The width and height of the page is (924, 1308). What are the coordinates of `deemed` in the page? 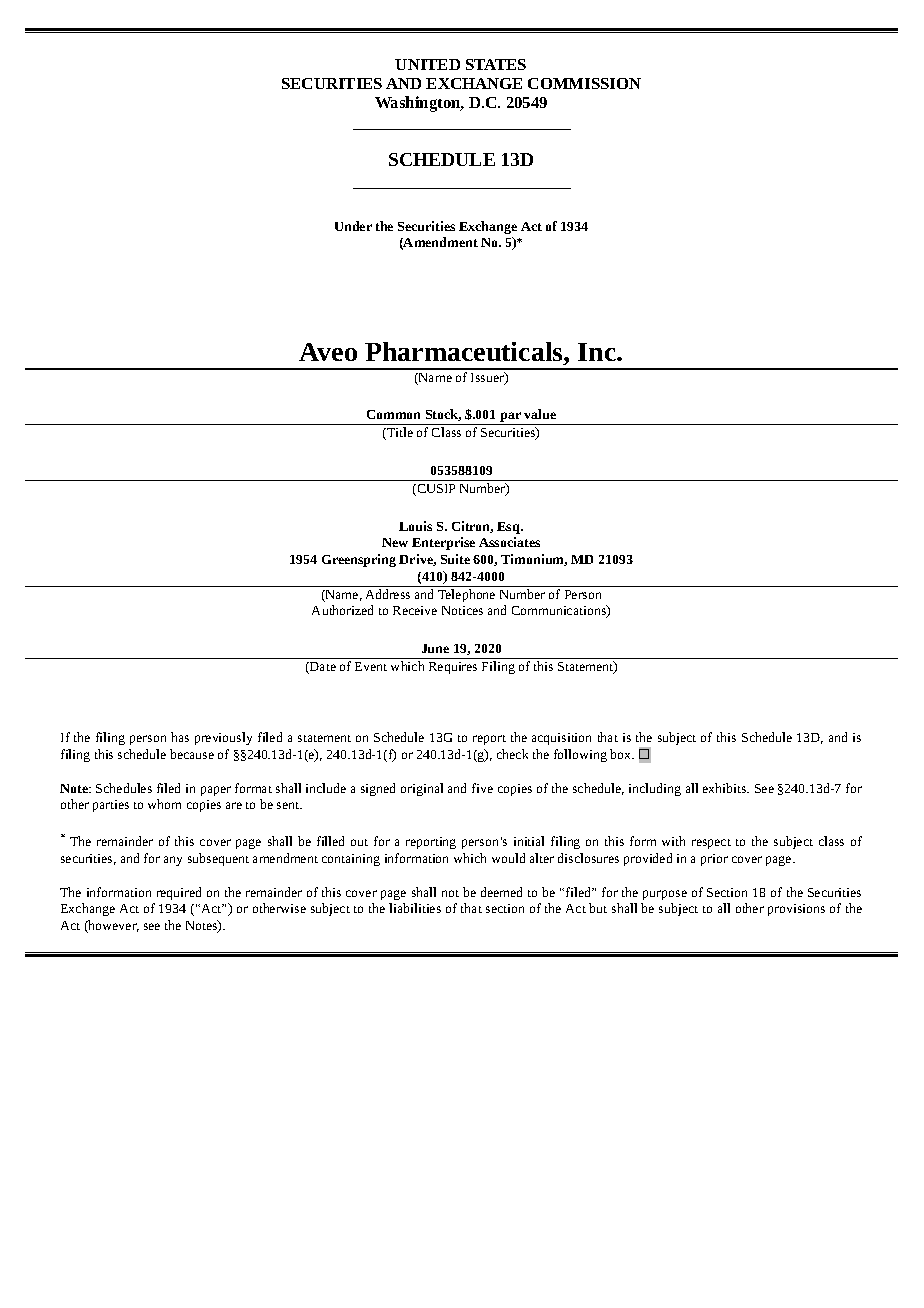 It's located at (501, 892).
